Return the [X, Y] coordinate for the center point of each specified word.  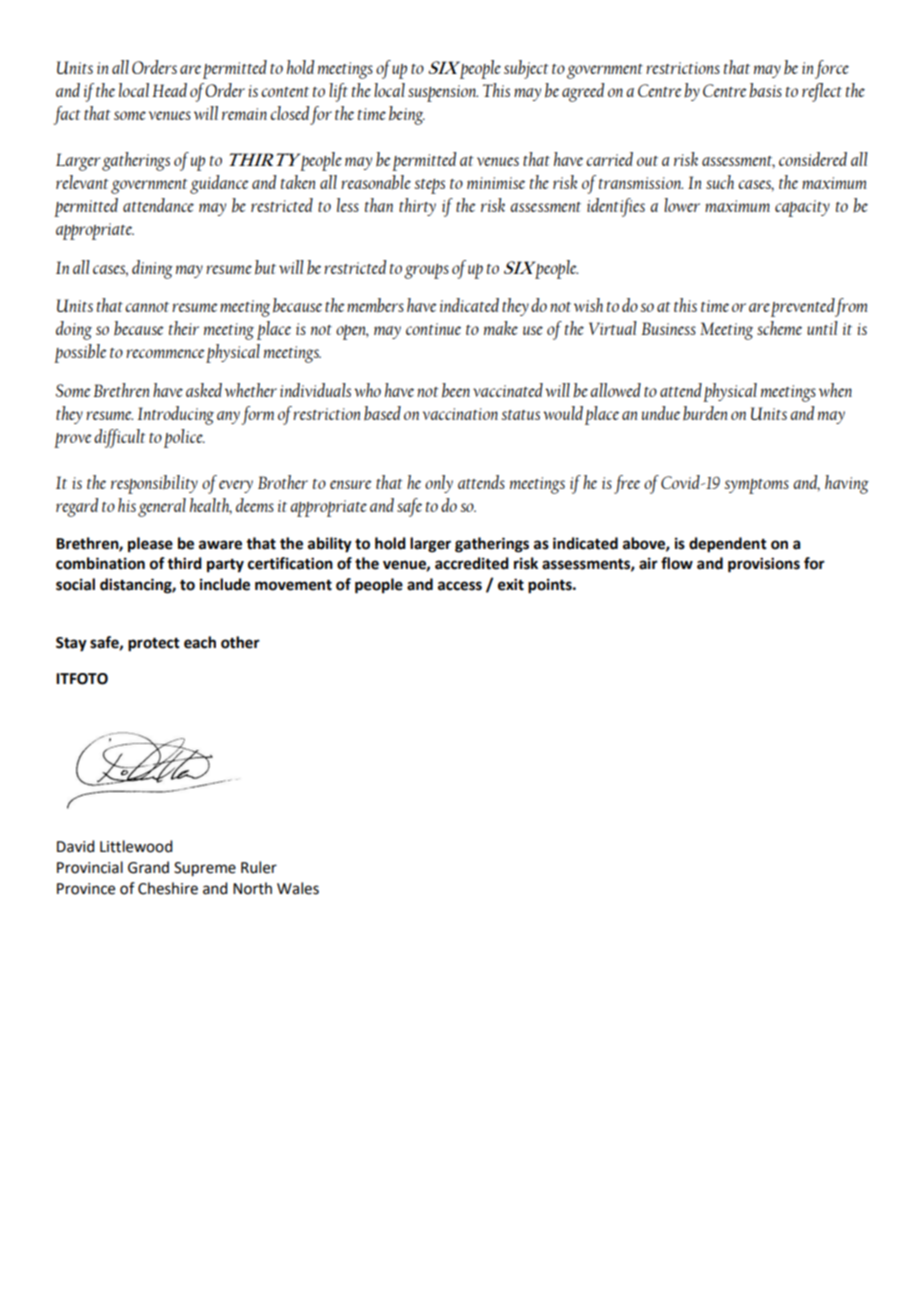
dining [152, 269]
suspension [443, 93]
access [460, 586]
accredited [472, 563]
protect [154, 645]
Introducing [175, 415]
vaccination [460, 414]
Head [169, 90]
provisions [764, 565]
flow [677, 563]
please [150, 545]
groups [426, 271]
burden [705, 413]
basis [765, 90]
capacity [802, 208]
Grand [148, 867]
